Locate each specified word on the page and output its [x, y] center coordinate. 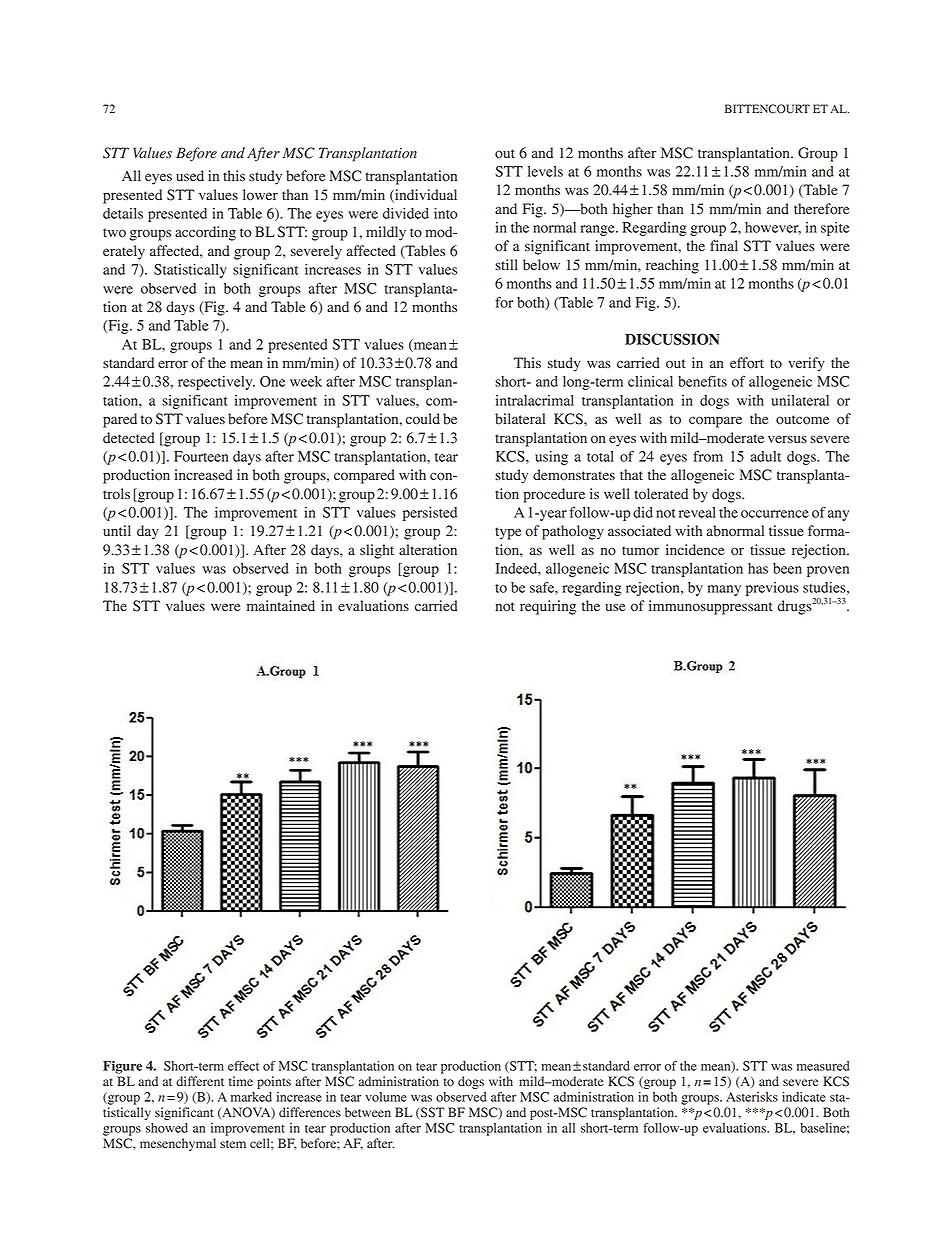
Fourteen [201, 456]
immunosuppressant [711, 607]
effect [243, 1066]
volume [386, 1097]
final [724, 245]
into [445, 213]
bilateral [520, 419]
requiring [548, 607]
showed [167, 1128]
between [368, 1112]
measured [823, 1066]
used [190, 175]
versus [787, 439]
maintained [281, 605]
